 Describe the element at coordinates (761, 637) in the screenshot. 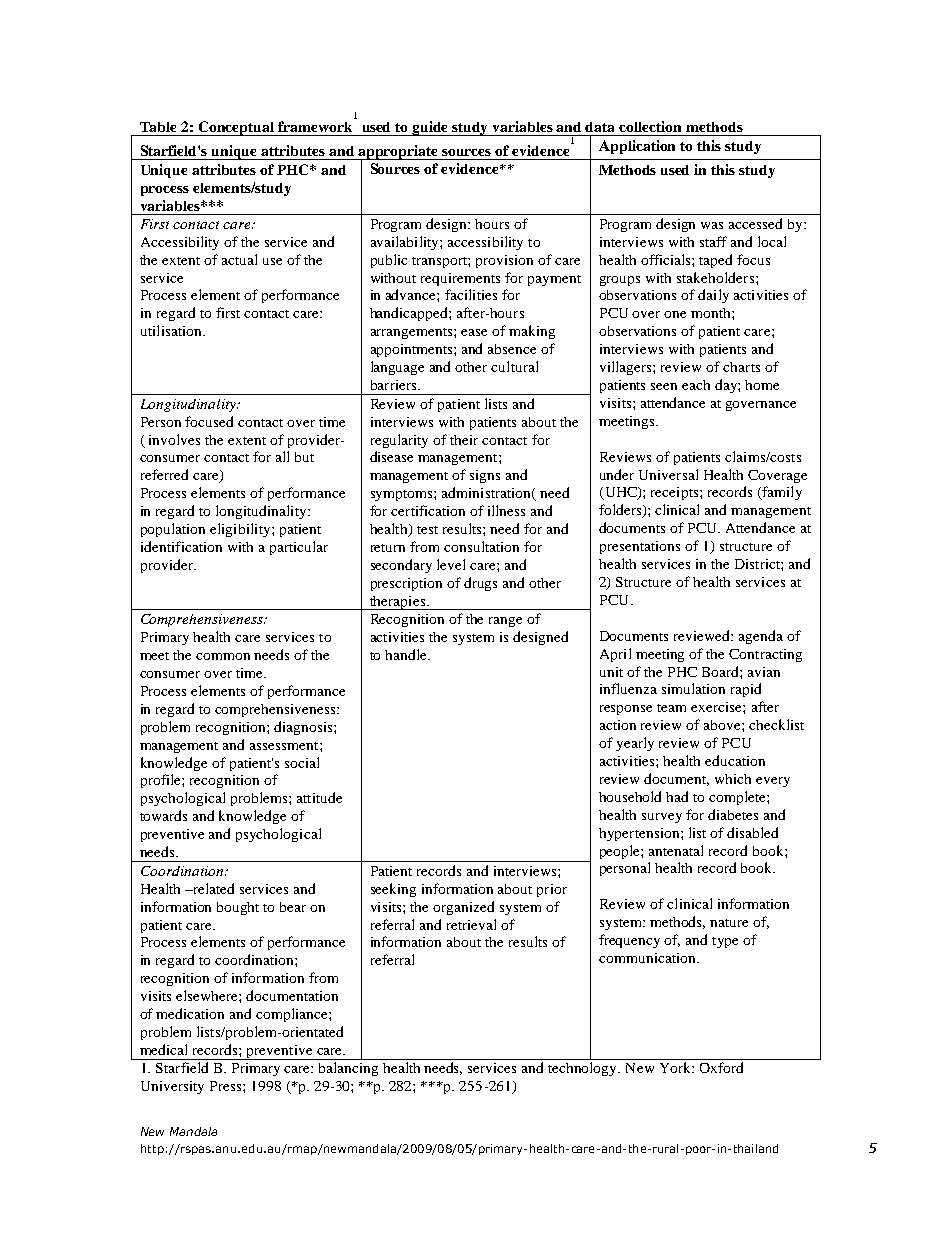

I see `agenda` at that location.
